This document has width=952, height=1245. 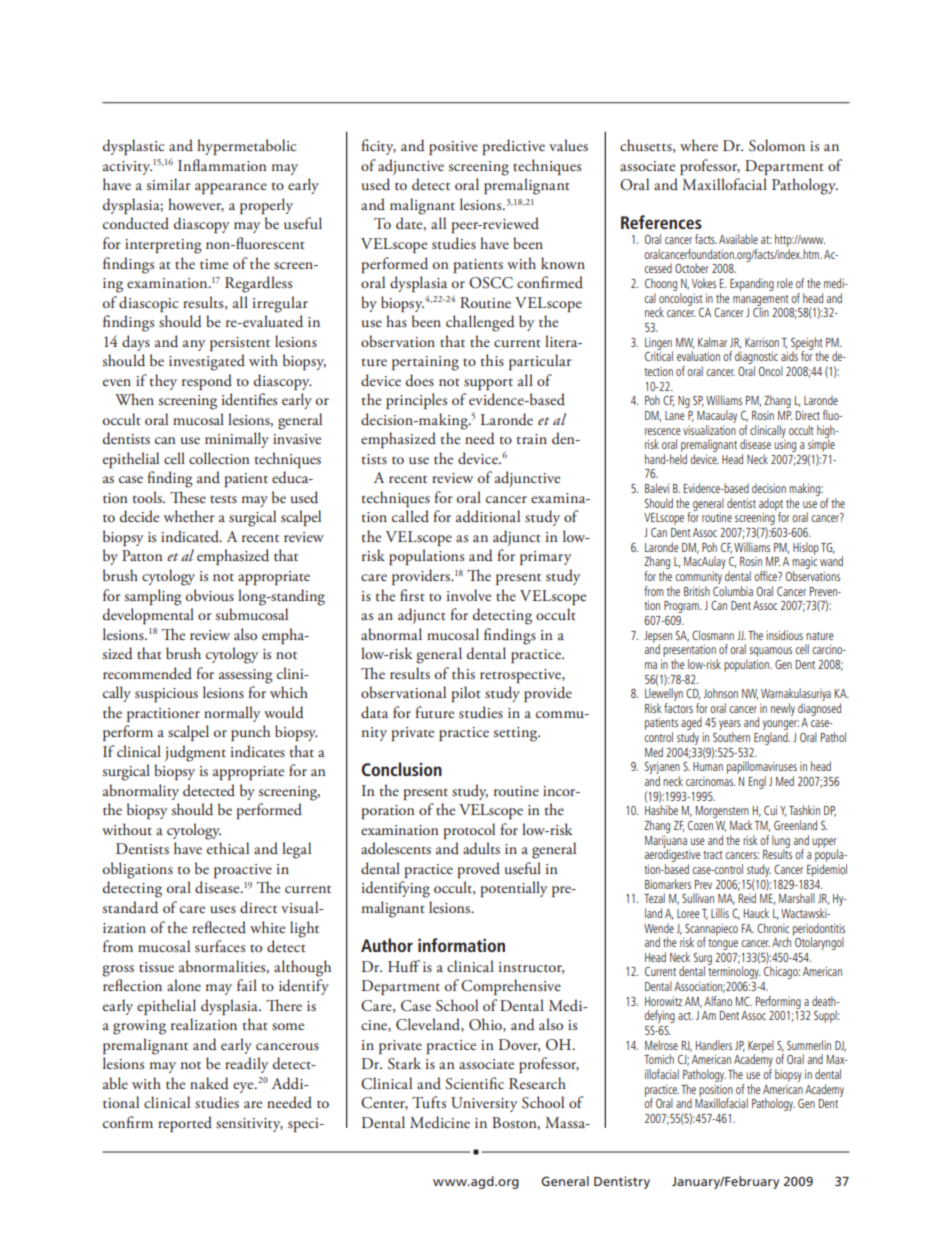 I want to click on involve, so click(x=469, y=595).
